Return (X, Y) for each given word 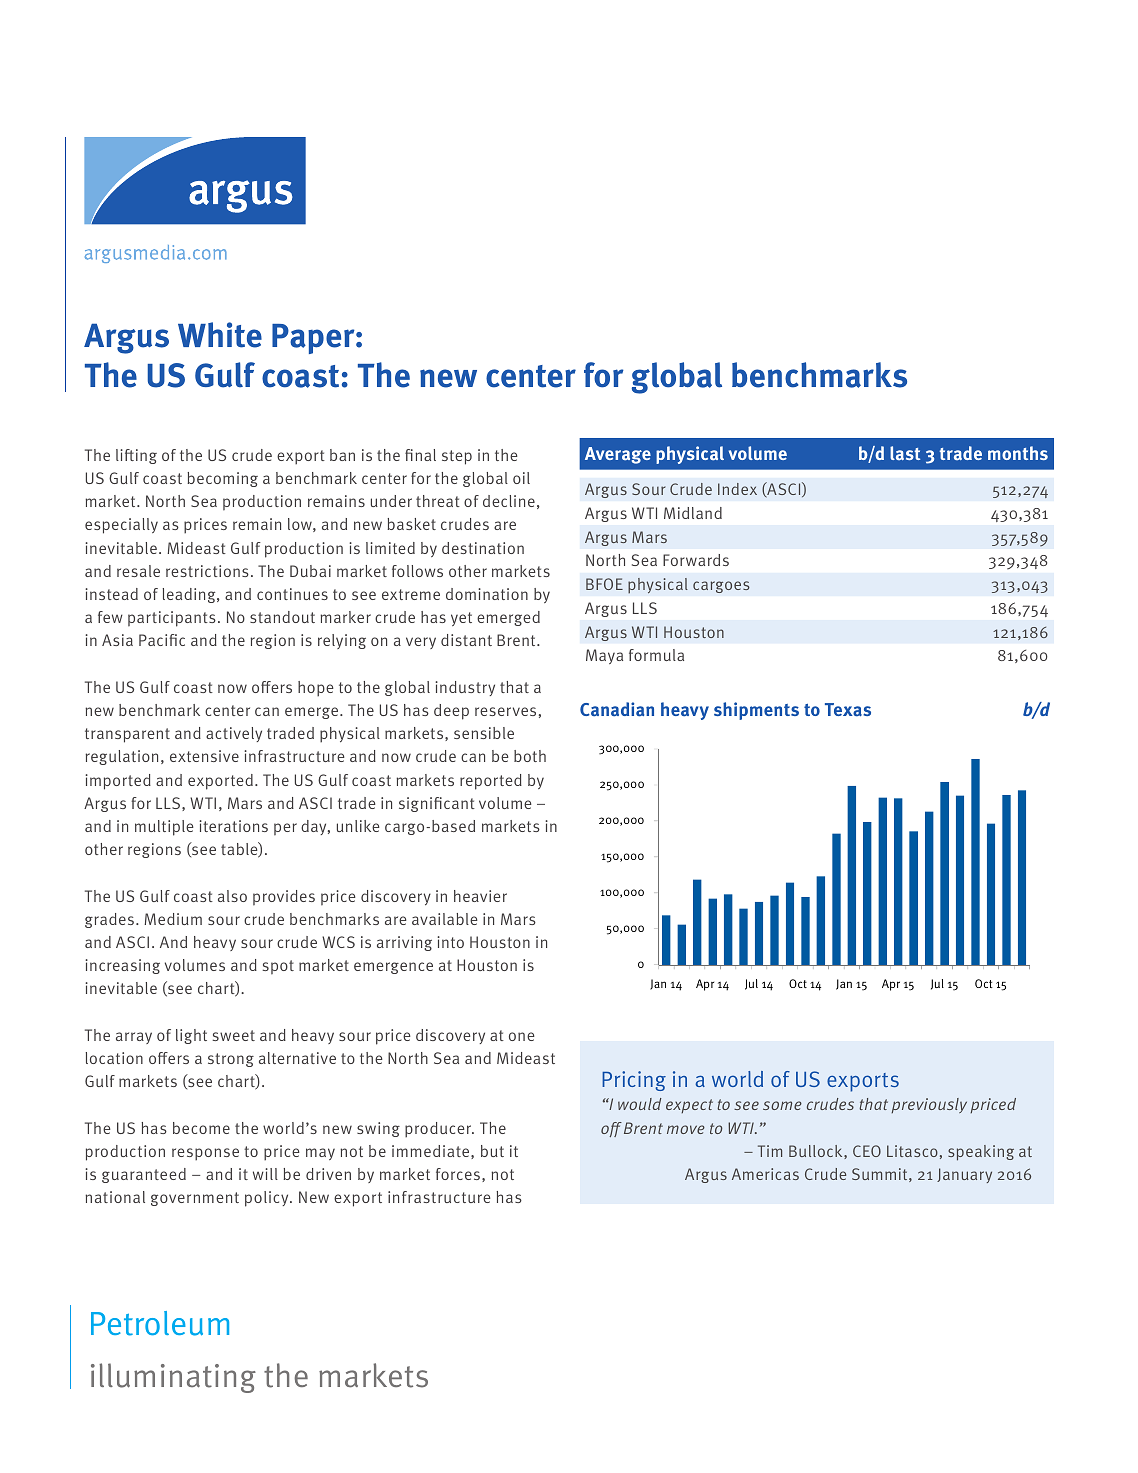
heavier (480, 896)
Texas (848, 710)
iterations (233, 826)
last (905, 453)
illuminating (173, 1378)
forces (458, 1174)
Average (618, 455)
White (220, 335)
